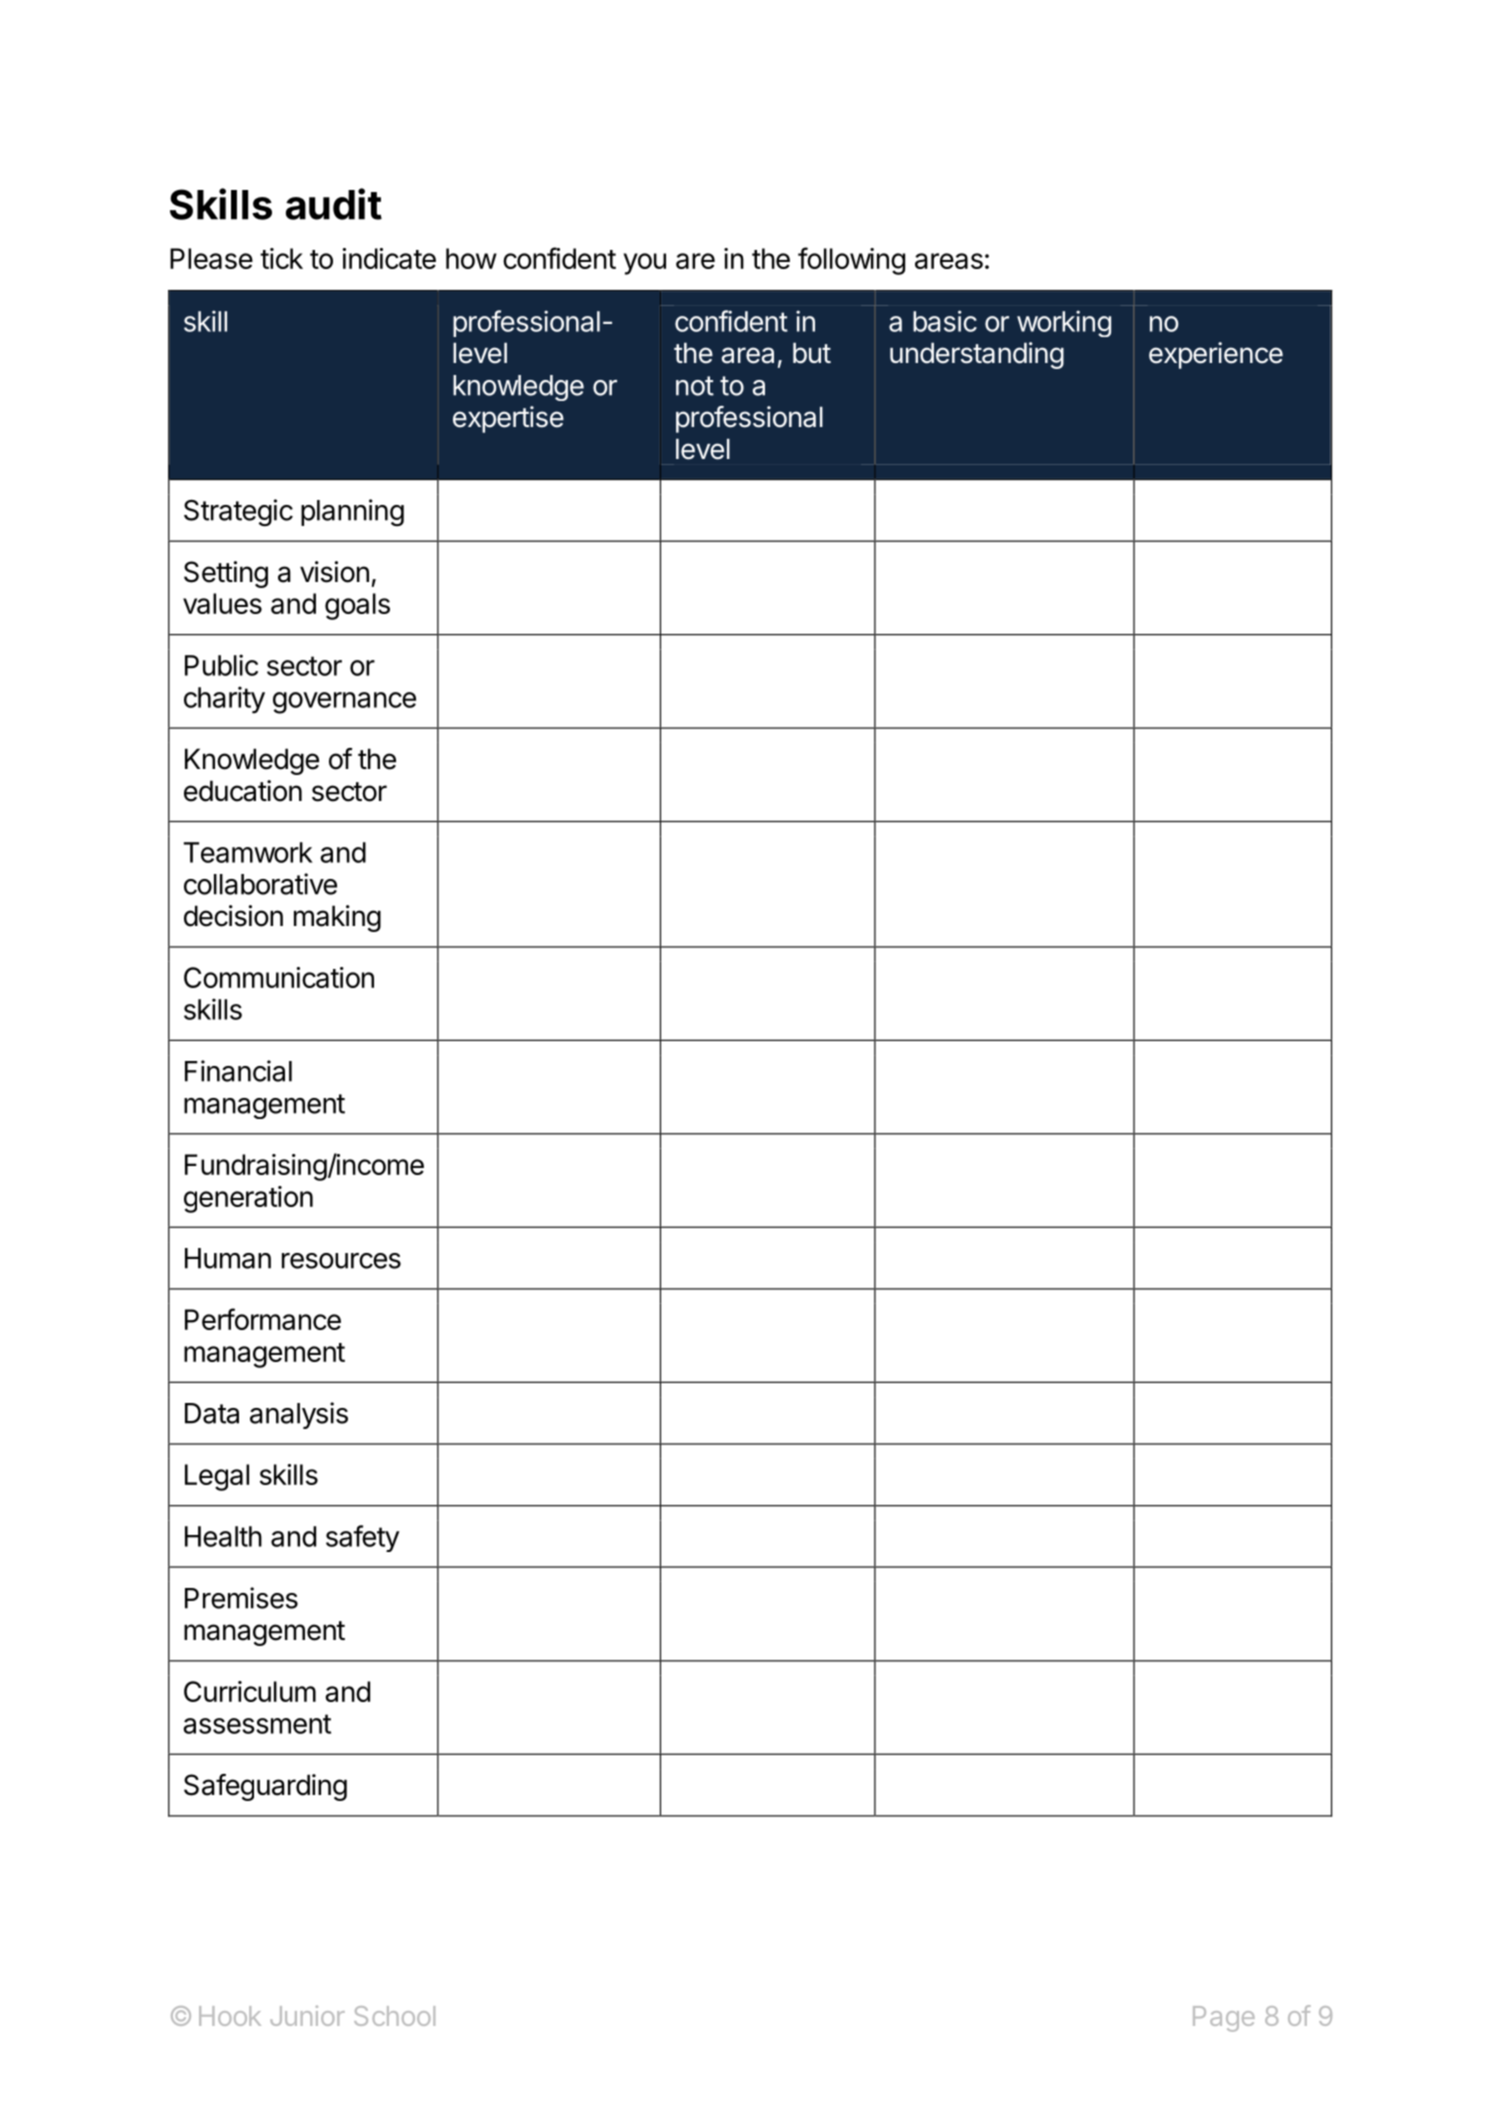 The height and width of the page is (2121, 1500). Describe the element at coordinates (337, 918) in the page. I see `making` at that location.
